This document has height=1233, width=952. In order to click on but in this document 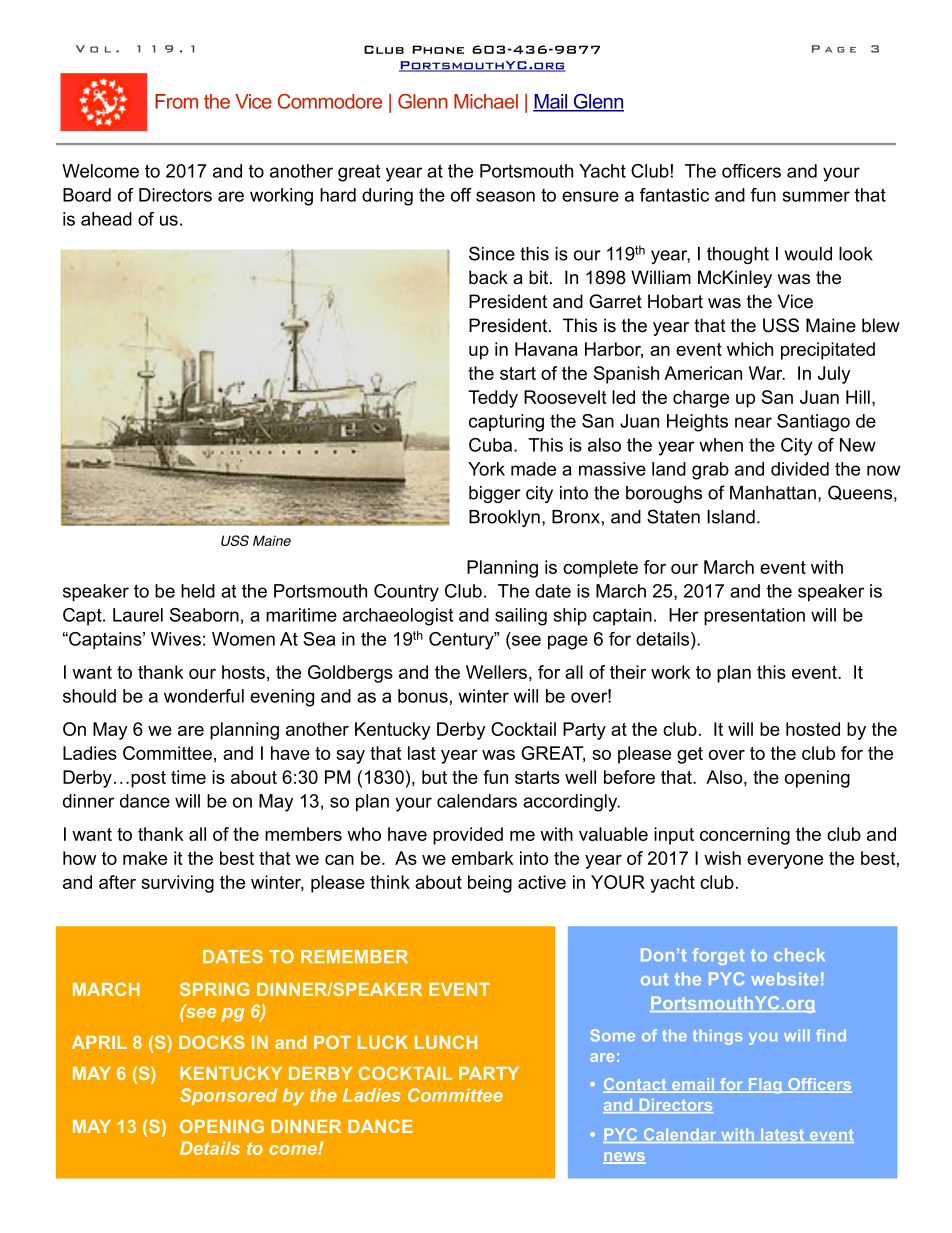, I will do `click(434, 777)`.
